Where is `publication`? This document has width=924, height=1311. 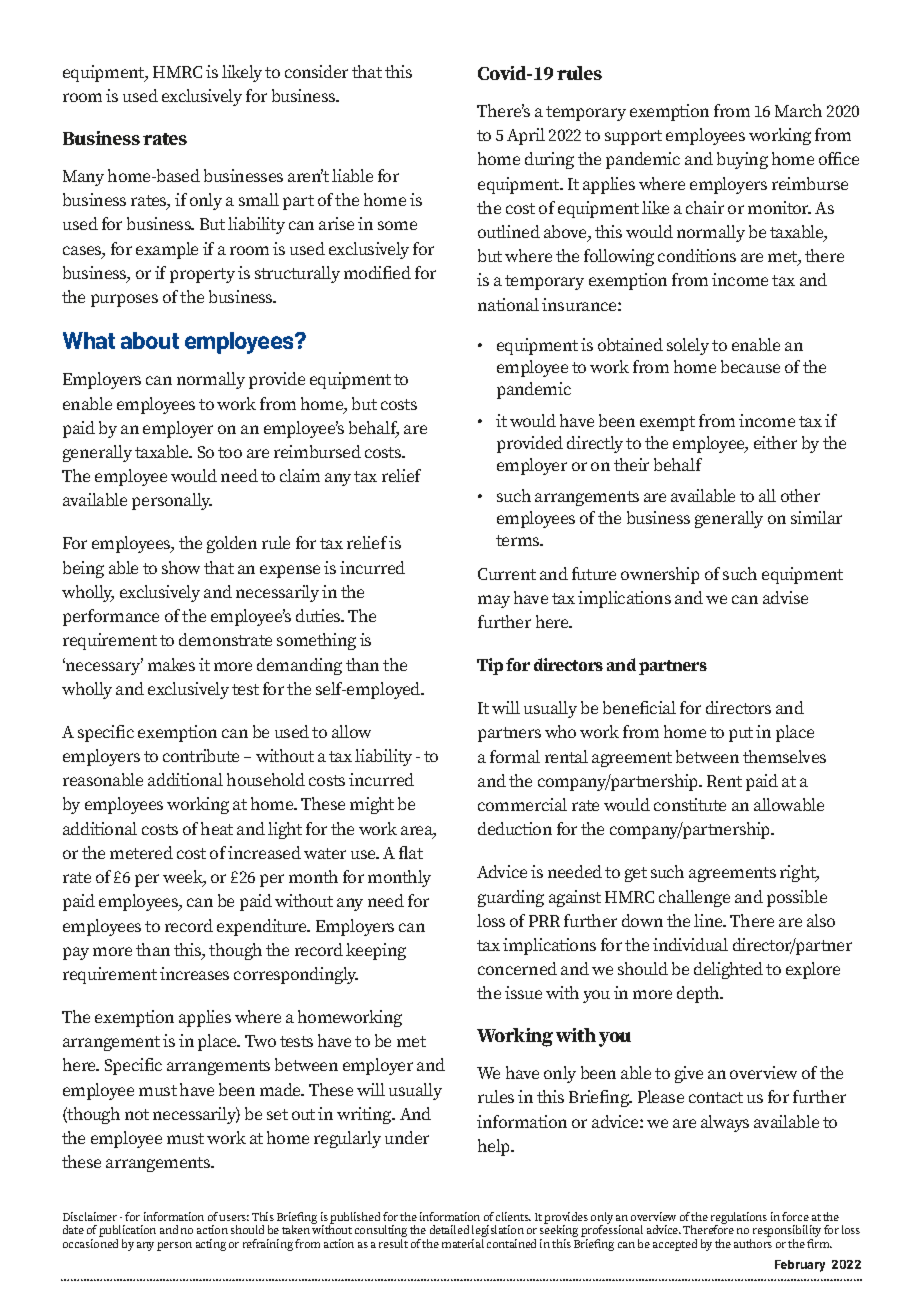 publication is located at coordinates (127, 1232).
